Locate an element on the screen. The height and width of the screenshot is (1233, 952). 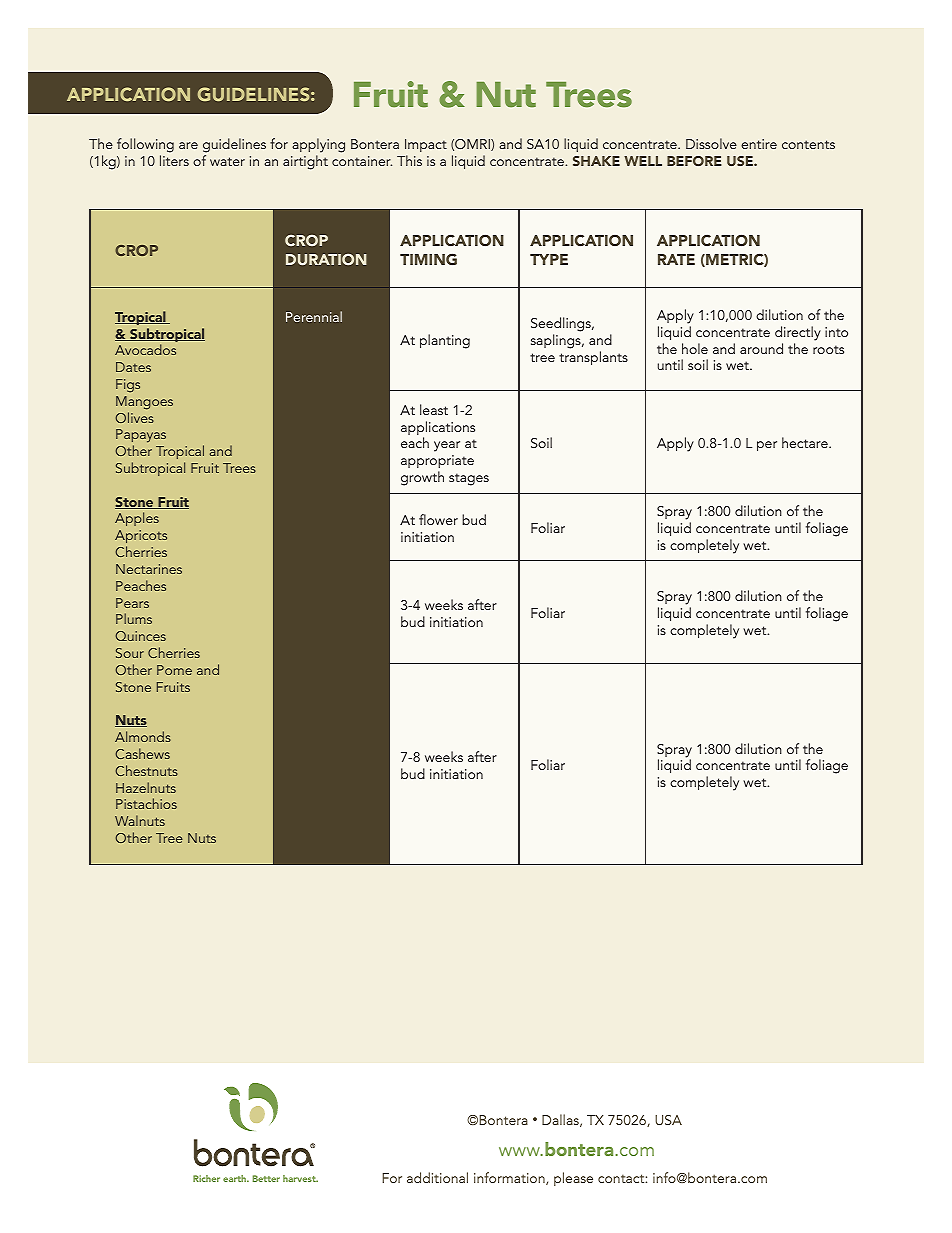
least is located at coordinates (434, 409).
